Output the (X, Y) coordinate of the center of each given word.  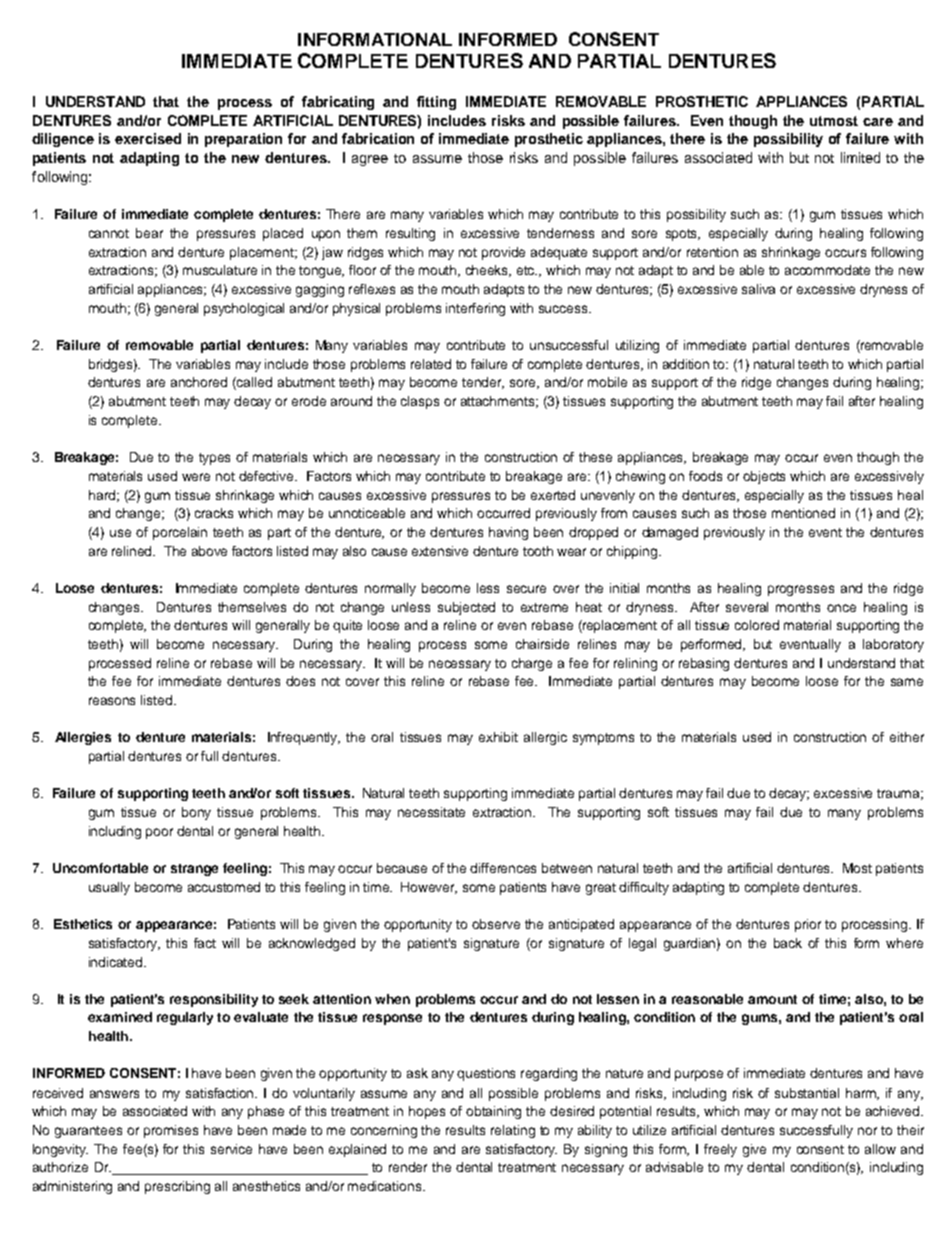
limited (860, 157)
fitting (436, 103)
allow (880, 1149)
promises (171, 1131)
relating (513, 1131)
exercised (148, 138)
